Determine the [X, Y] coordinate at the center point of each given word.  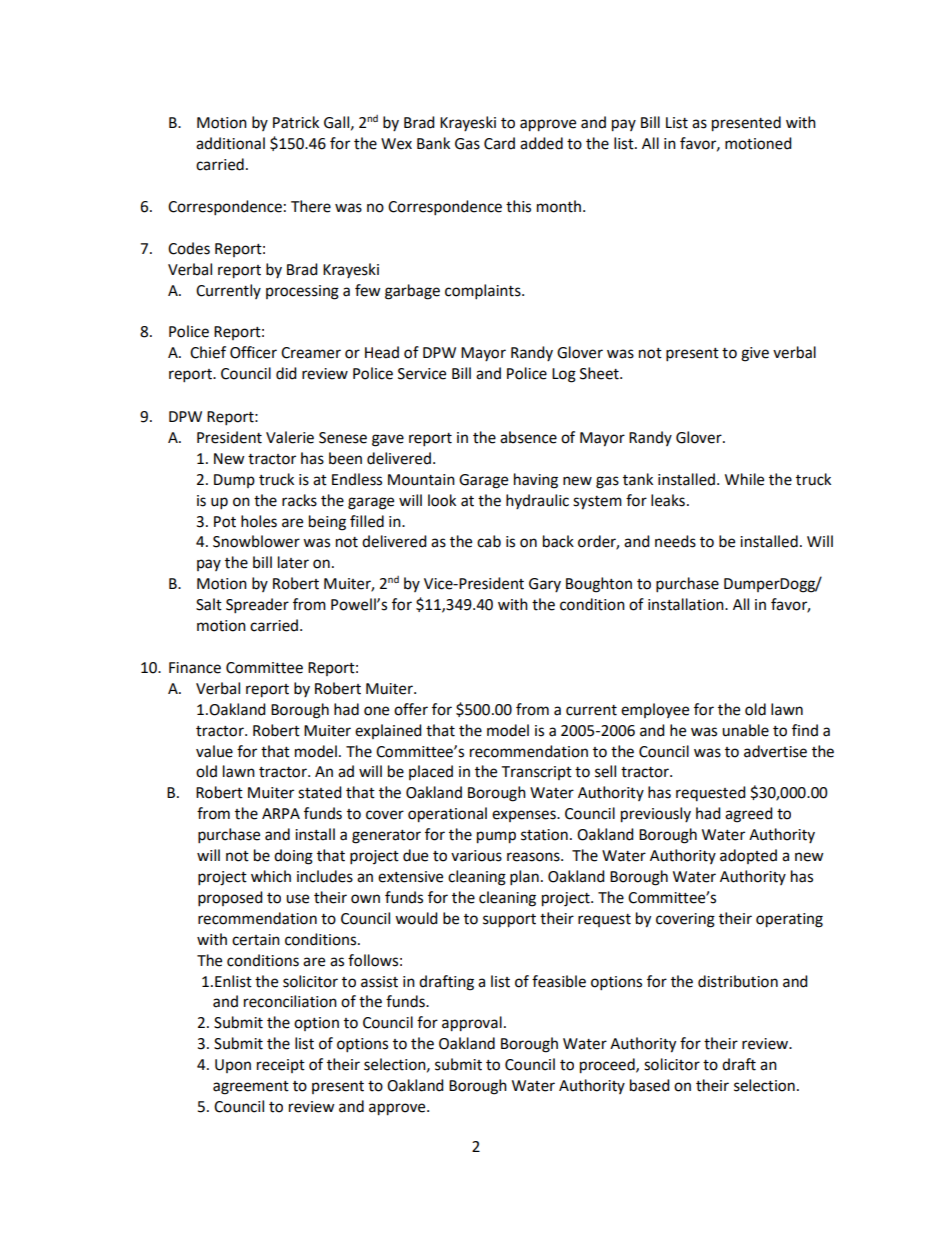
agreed [749, 815]
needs [675, 541]
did [286, 373]
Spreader [257, 606]
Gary [545, 585]
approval [472, 1024]
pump [496, 837]
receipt [281, 1066]
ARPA [281, 813]
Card [499, 143]
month [559, 206]
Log [564, 375]
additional [230, 143]
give [755, 354]
